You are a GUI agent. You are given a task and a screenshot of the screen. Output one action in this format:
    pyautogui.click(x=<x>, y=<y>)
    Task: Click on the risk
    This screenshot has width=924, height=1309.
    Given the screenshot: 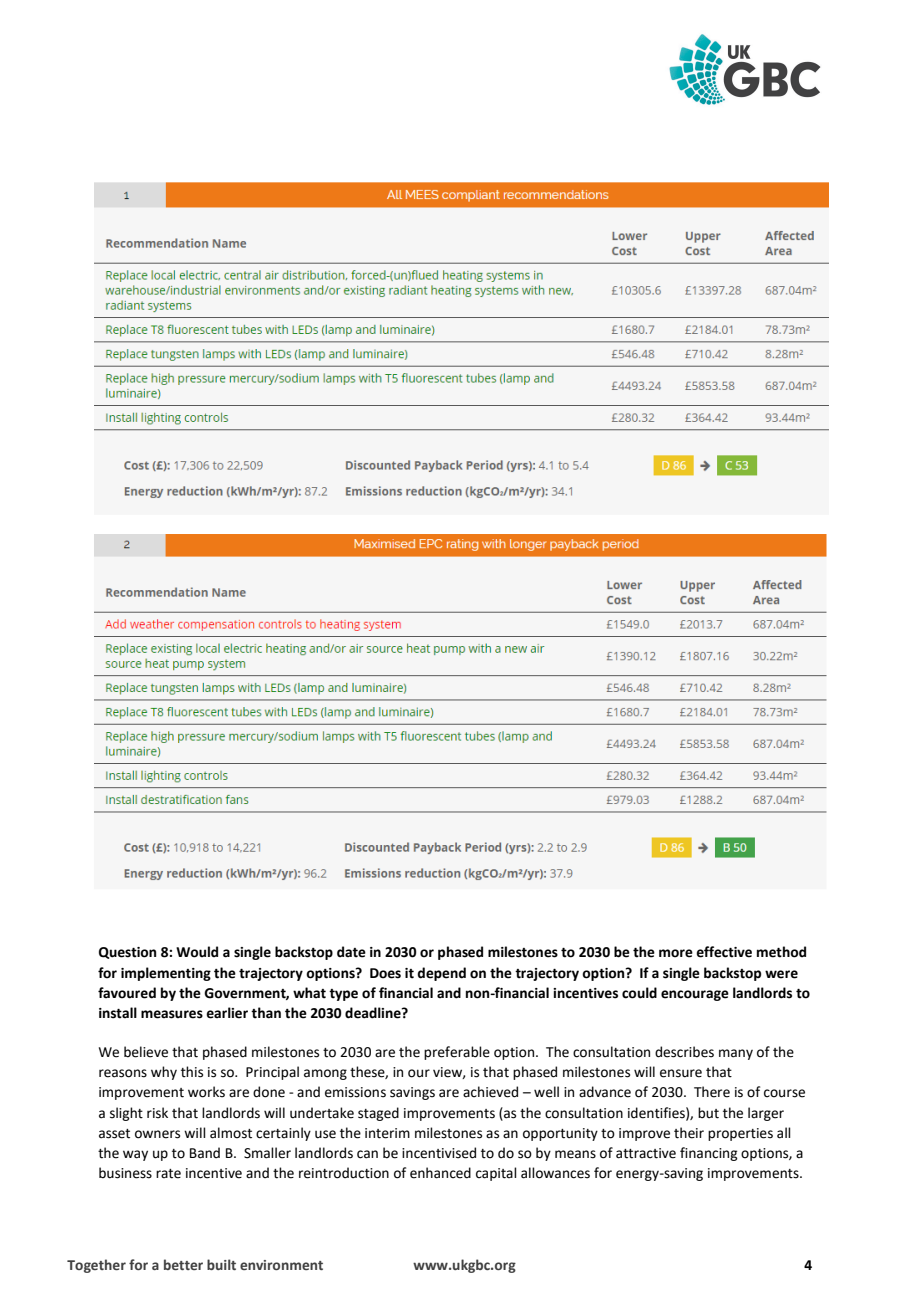 What is the action you would take?
    pyautogui.click(x=157, y=1113)
